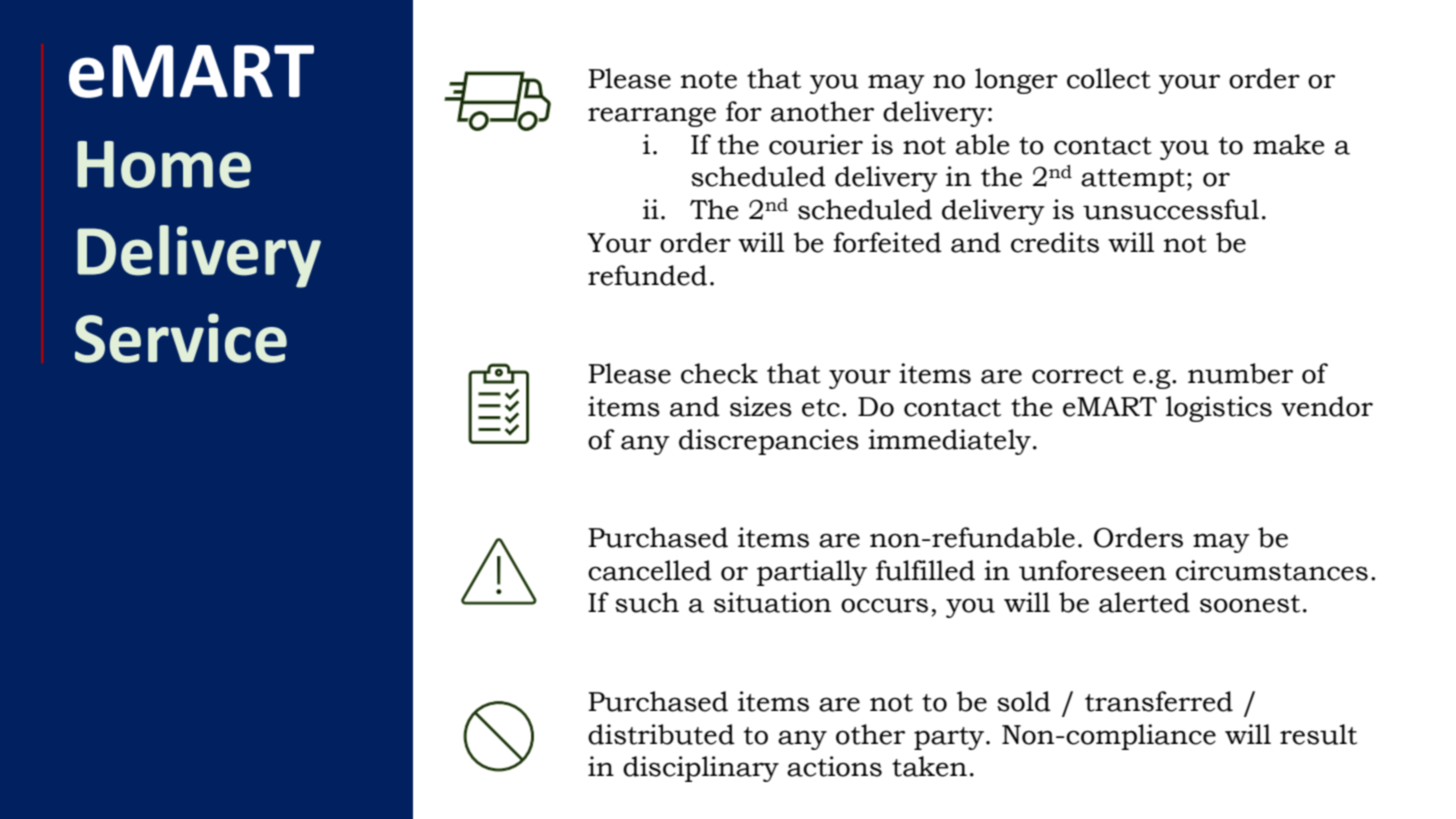  I want to click on cancelled, so click(650, 570).
